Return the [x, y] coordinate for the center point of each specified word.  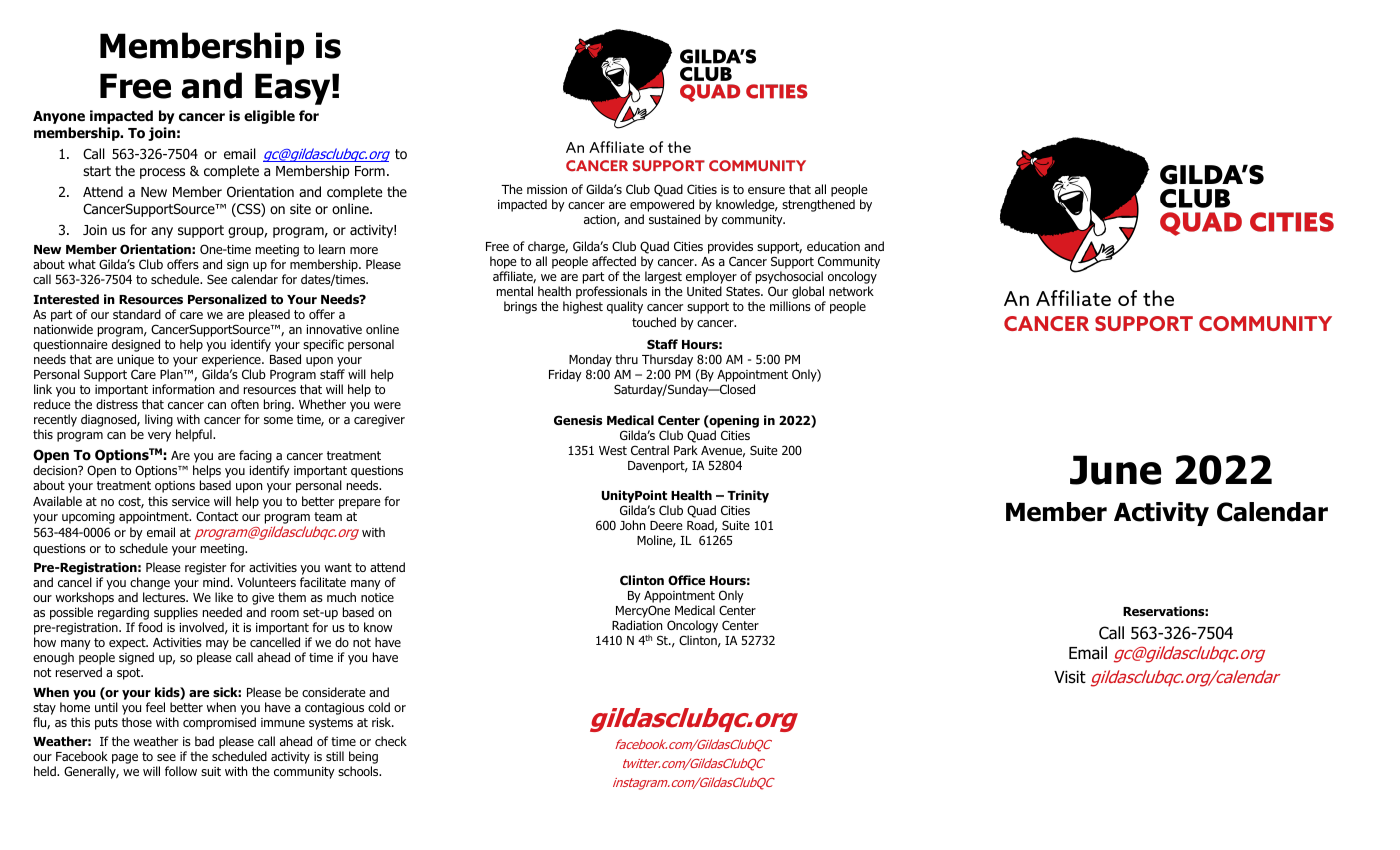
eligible [269, 117]
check [391, 741]
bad [204, 741]
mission [547, 189]
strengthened [818, 205]
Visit [1070, 677]
